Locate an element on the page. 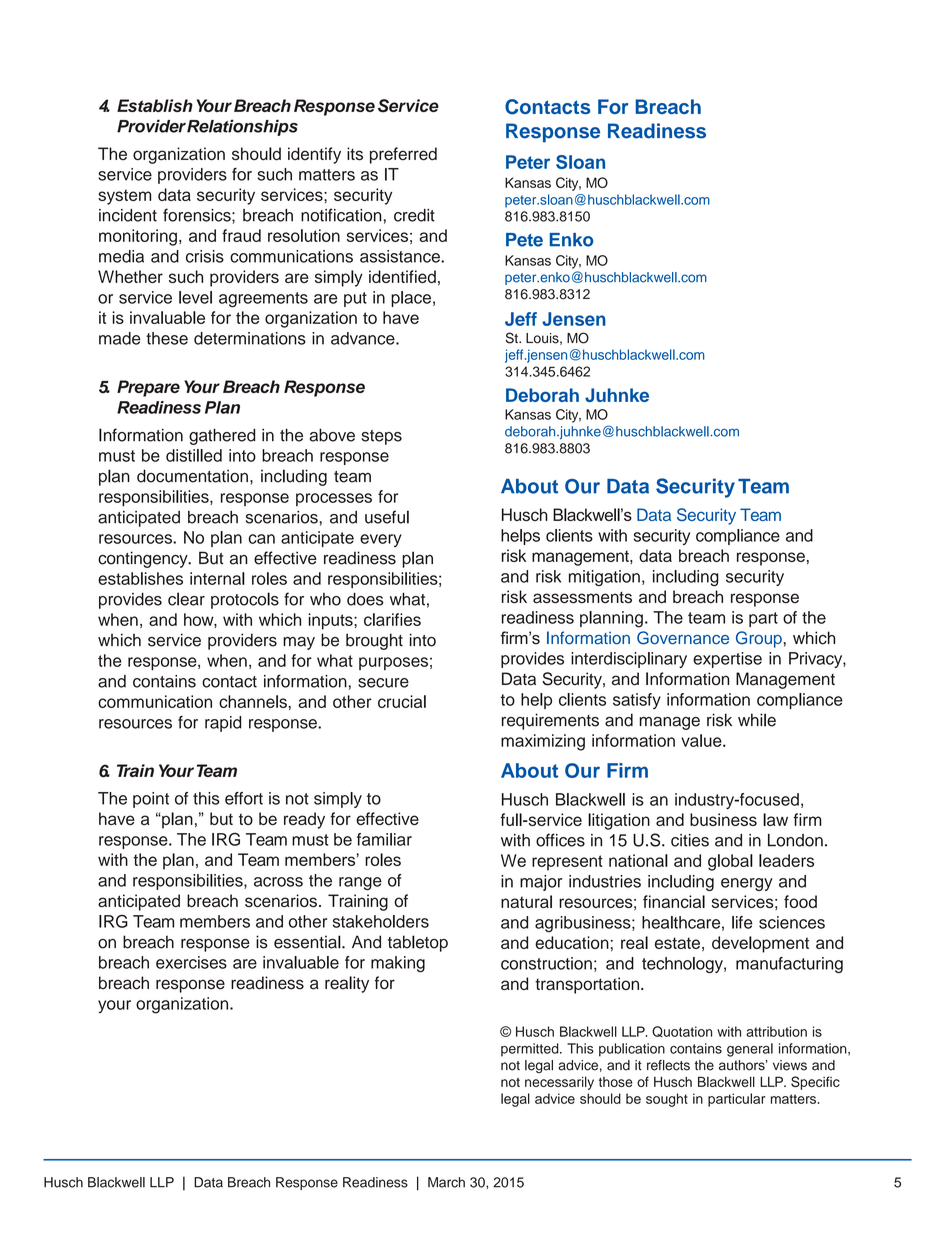 This document has height=1233, width=952. expertise is located at coordinates (727, 660).
